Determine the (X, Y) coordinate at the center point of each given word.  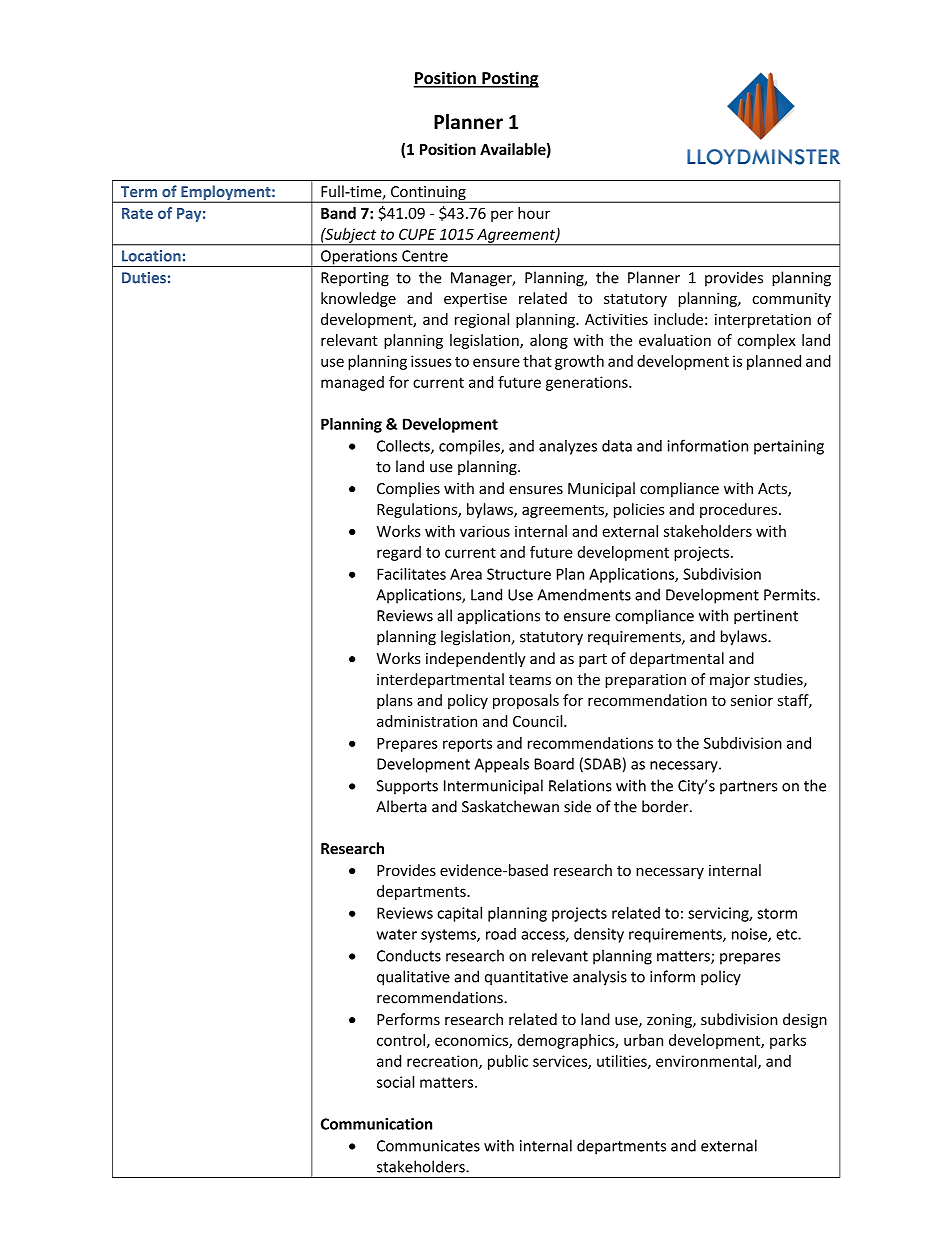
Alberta (401, 806)
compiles (470, 447)
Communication (376, 1124)
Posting (509, 79)
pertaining (789, 447)
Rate (137, 213)
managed (352, 383)
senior (752, 700)
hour (534, 213)
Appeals (502, 765)
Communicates (428, 1146)
